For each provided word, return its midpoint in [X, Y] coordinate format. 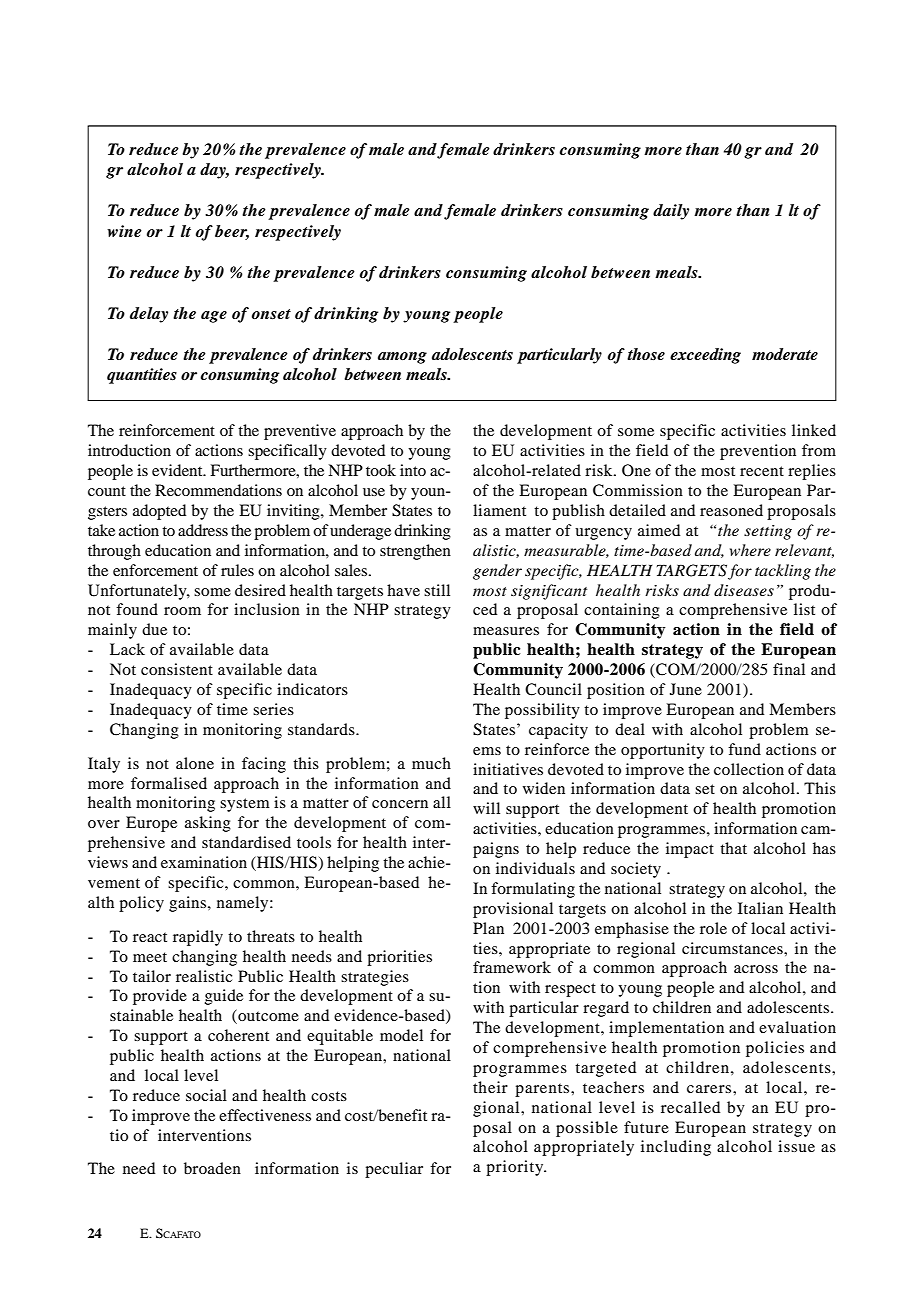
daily [671, 212]
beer [232, 232]
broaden [212, 1168]
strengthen [415, 552]
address [203, 530]
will [486, 808]
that [733, 848]
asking [208, 824]
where [750, 550]
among [402, 358]
